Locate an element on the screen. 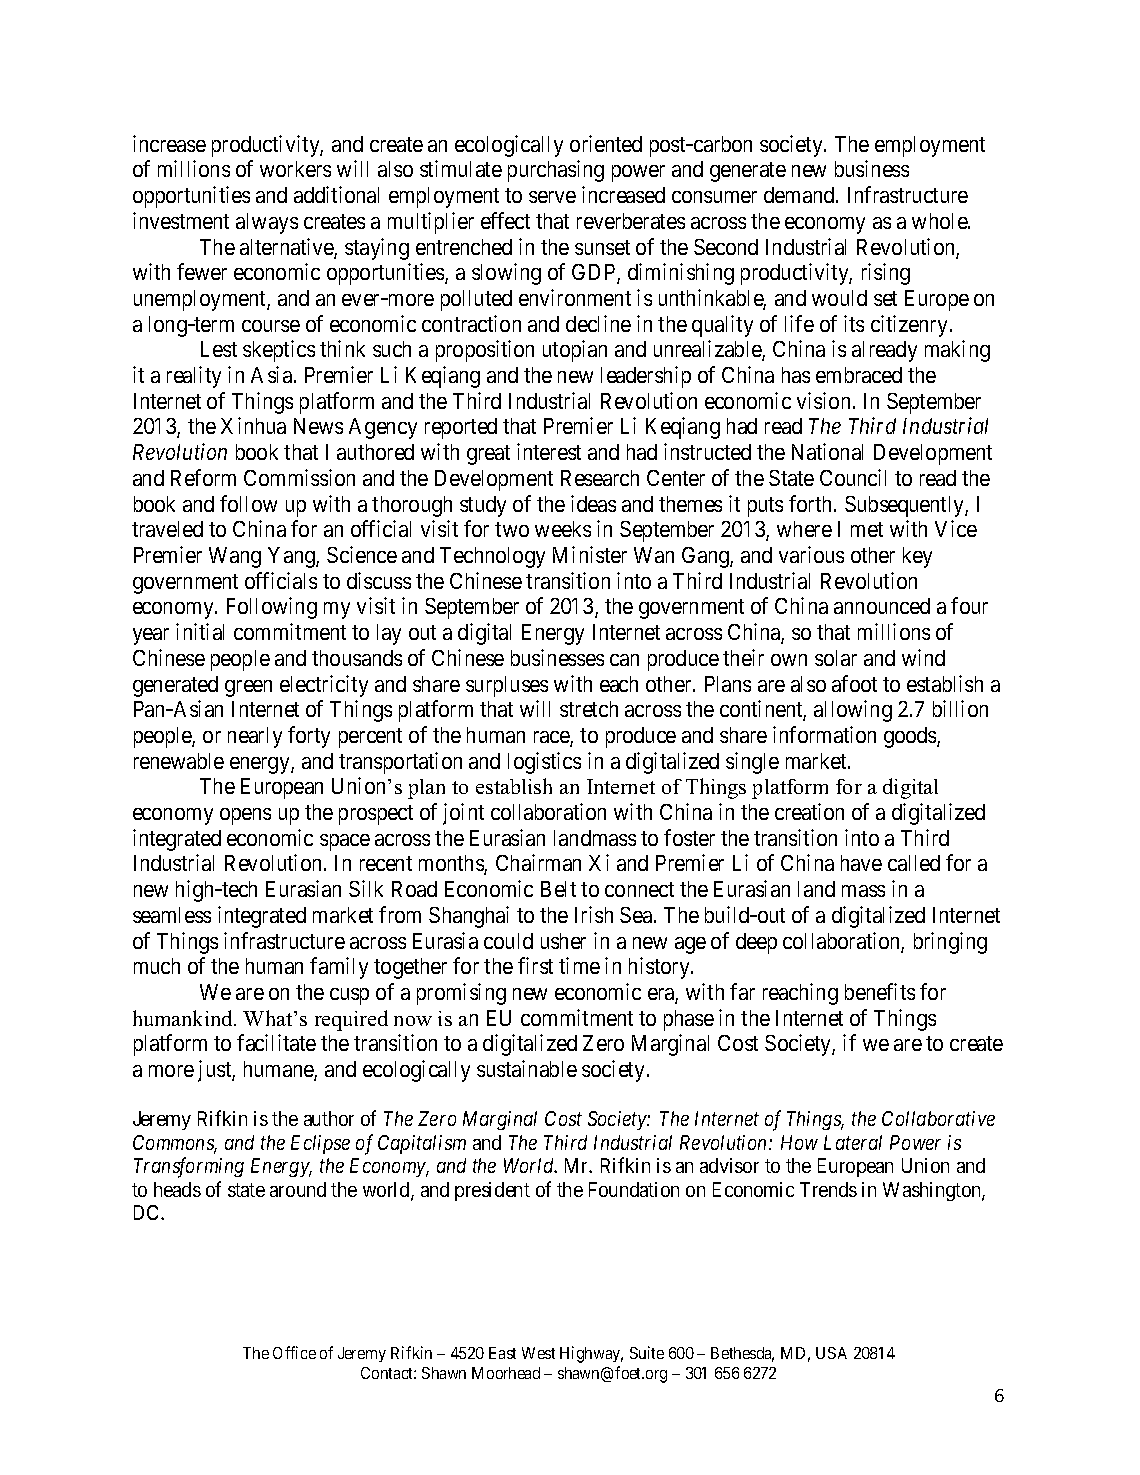 This screenshot has width=1140, height=1475. demand is located at coordinates (800, 195).
